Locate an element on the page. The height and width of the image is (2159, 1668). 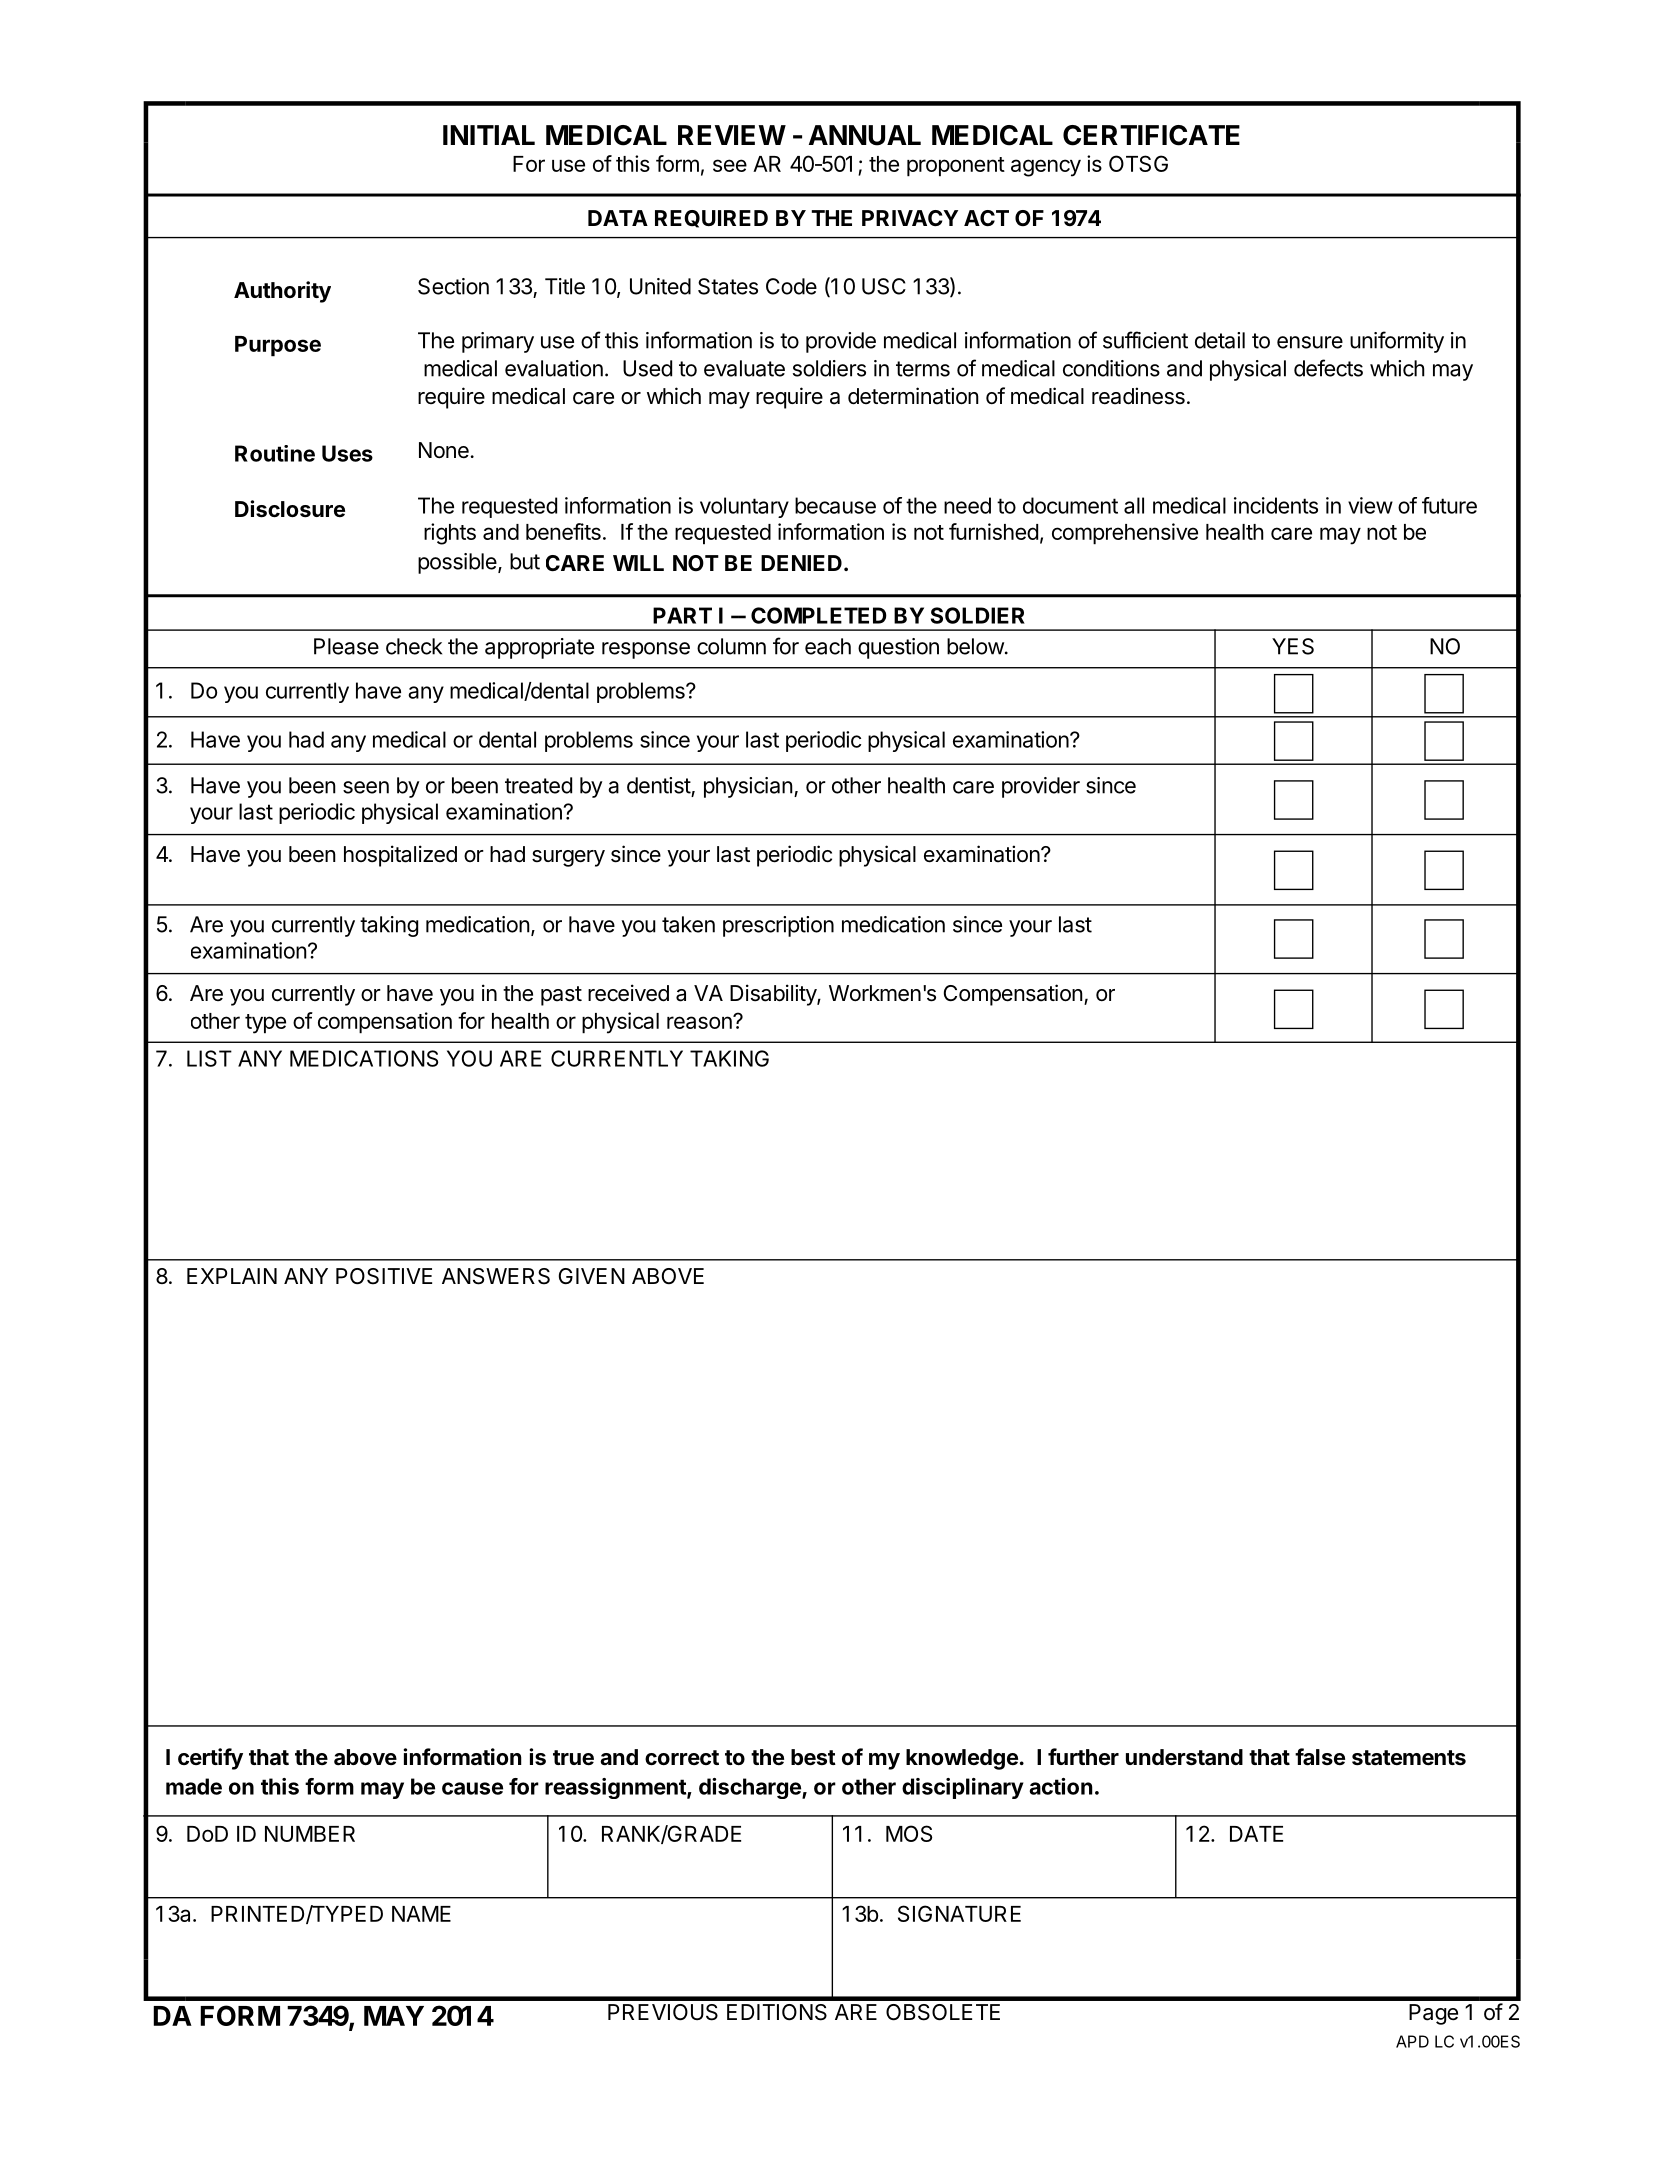
APD is located at coordinates (1412, 2041).
